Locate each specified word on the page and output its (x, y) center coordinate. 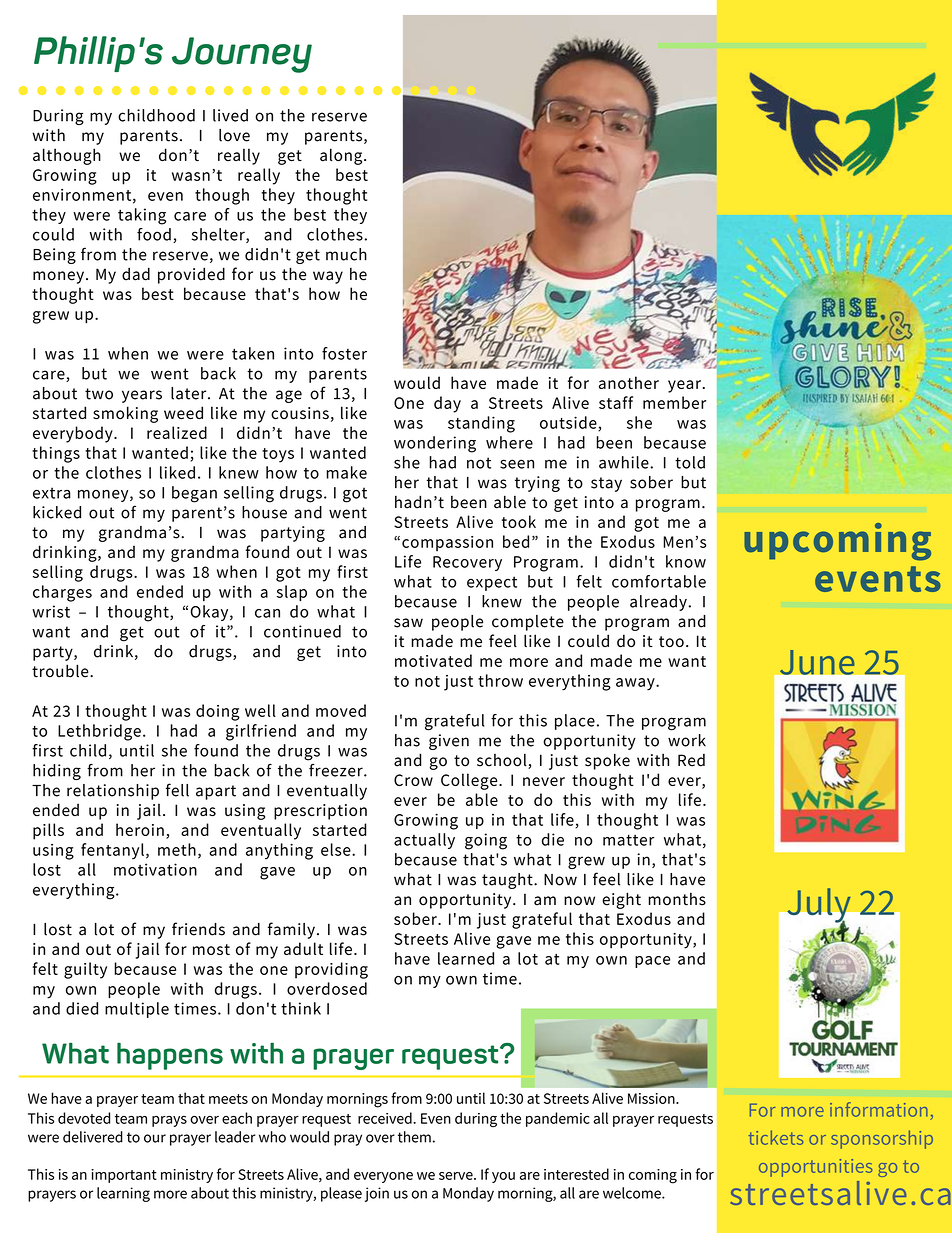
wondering (435, 444)
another (629, 382)
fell (177, 790)
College (470, 781)
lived (230, 115)
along (342, 156)
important (124, 1176)
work (687, 740)
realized (177, 432)
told (690, 462)
